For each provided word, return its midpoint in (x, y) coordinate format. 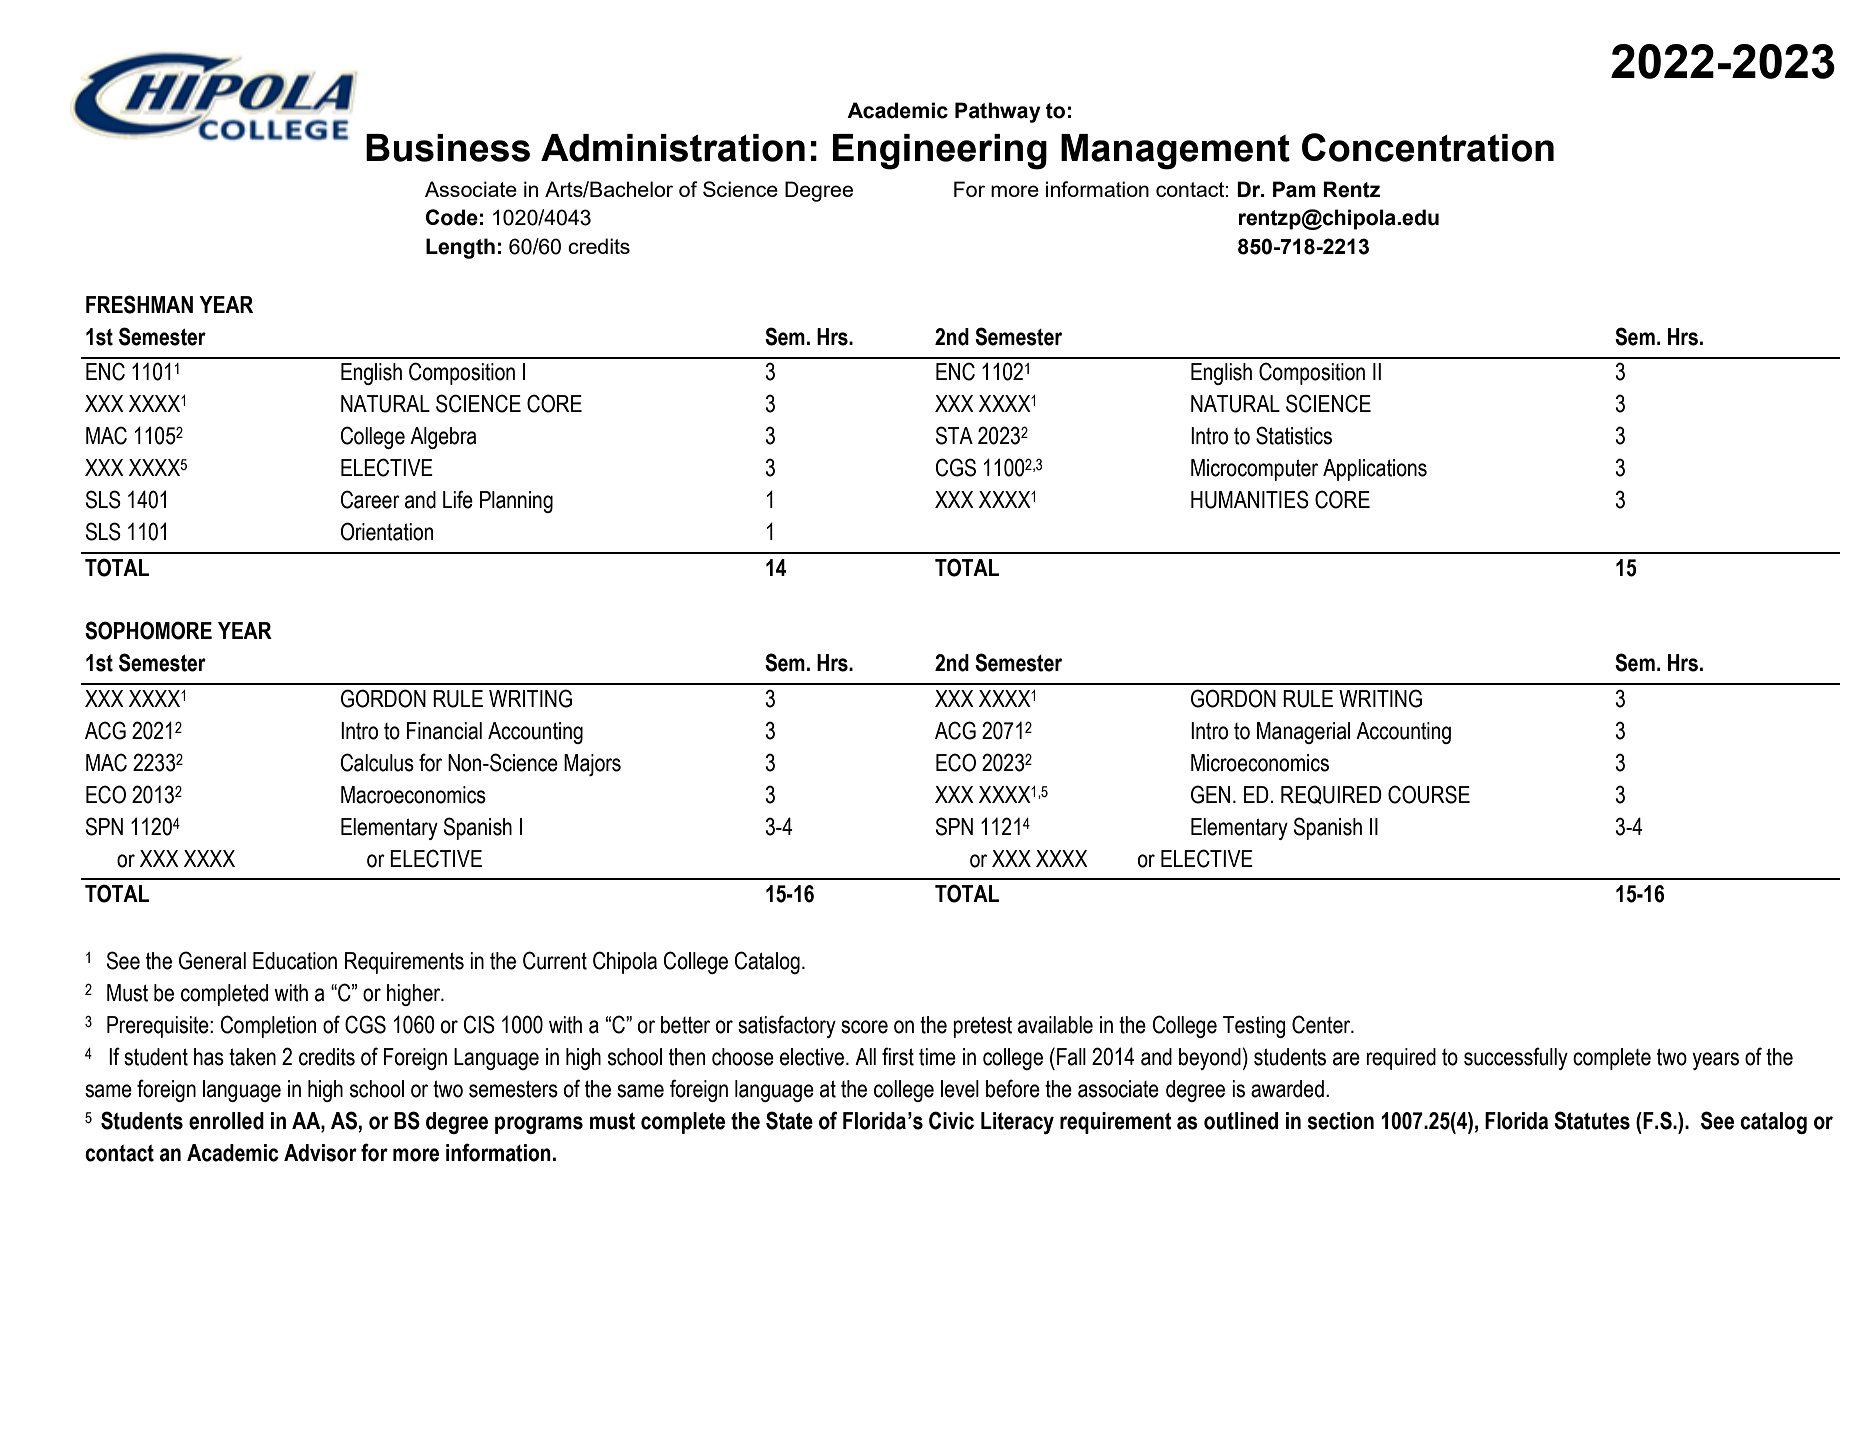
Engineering (940, 152)
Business (448, 148)
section (1341, 1121)
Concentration (1428, 147)
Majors (592, 765)
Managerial (1303, 733)
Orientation (387, 531)
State (789, 1120)
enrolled (226, 1121)
